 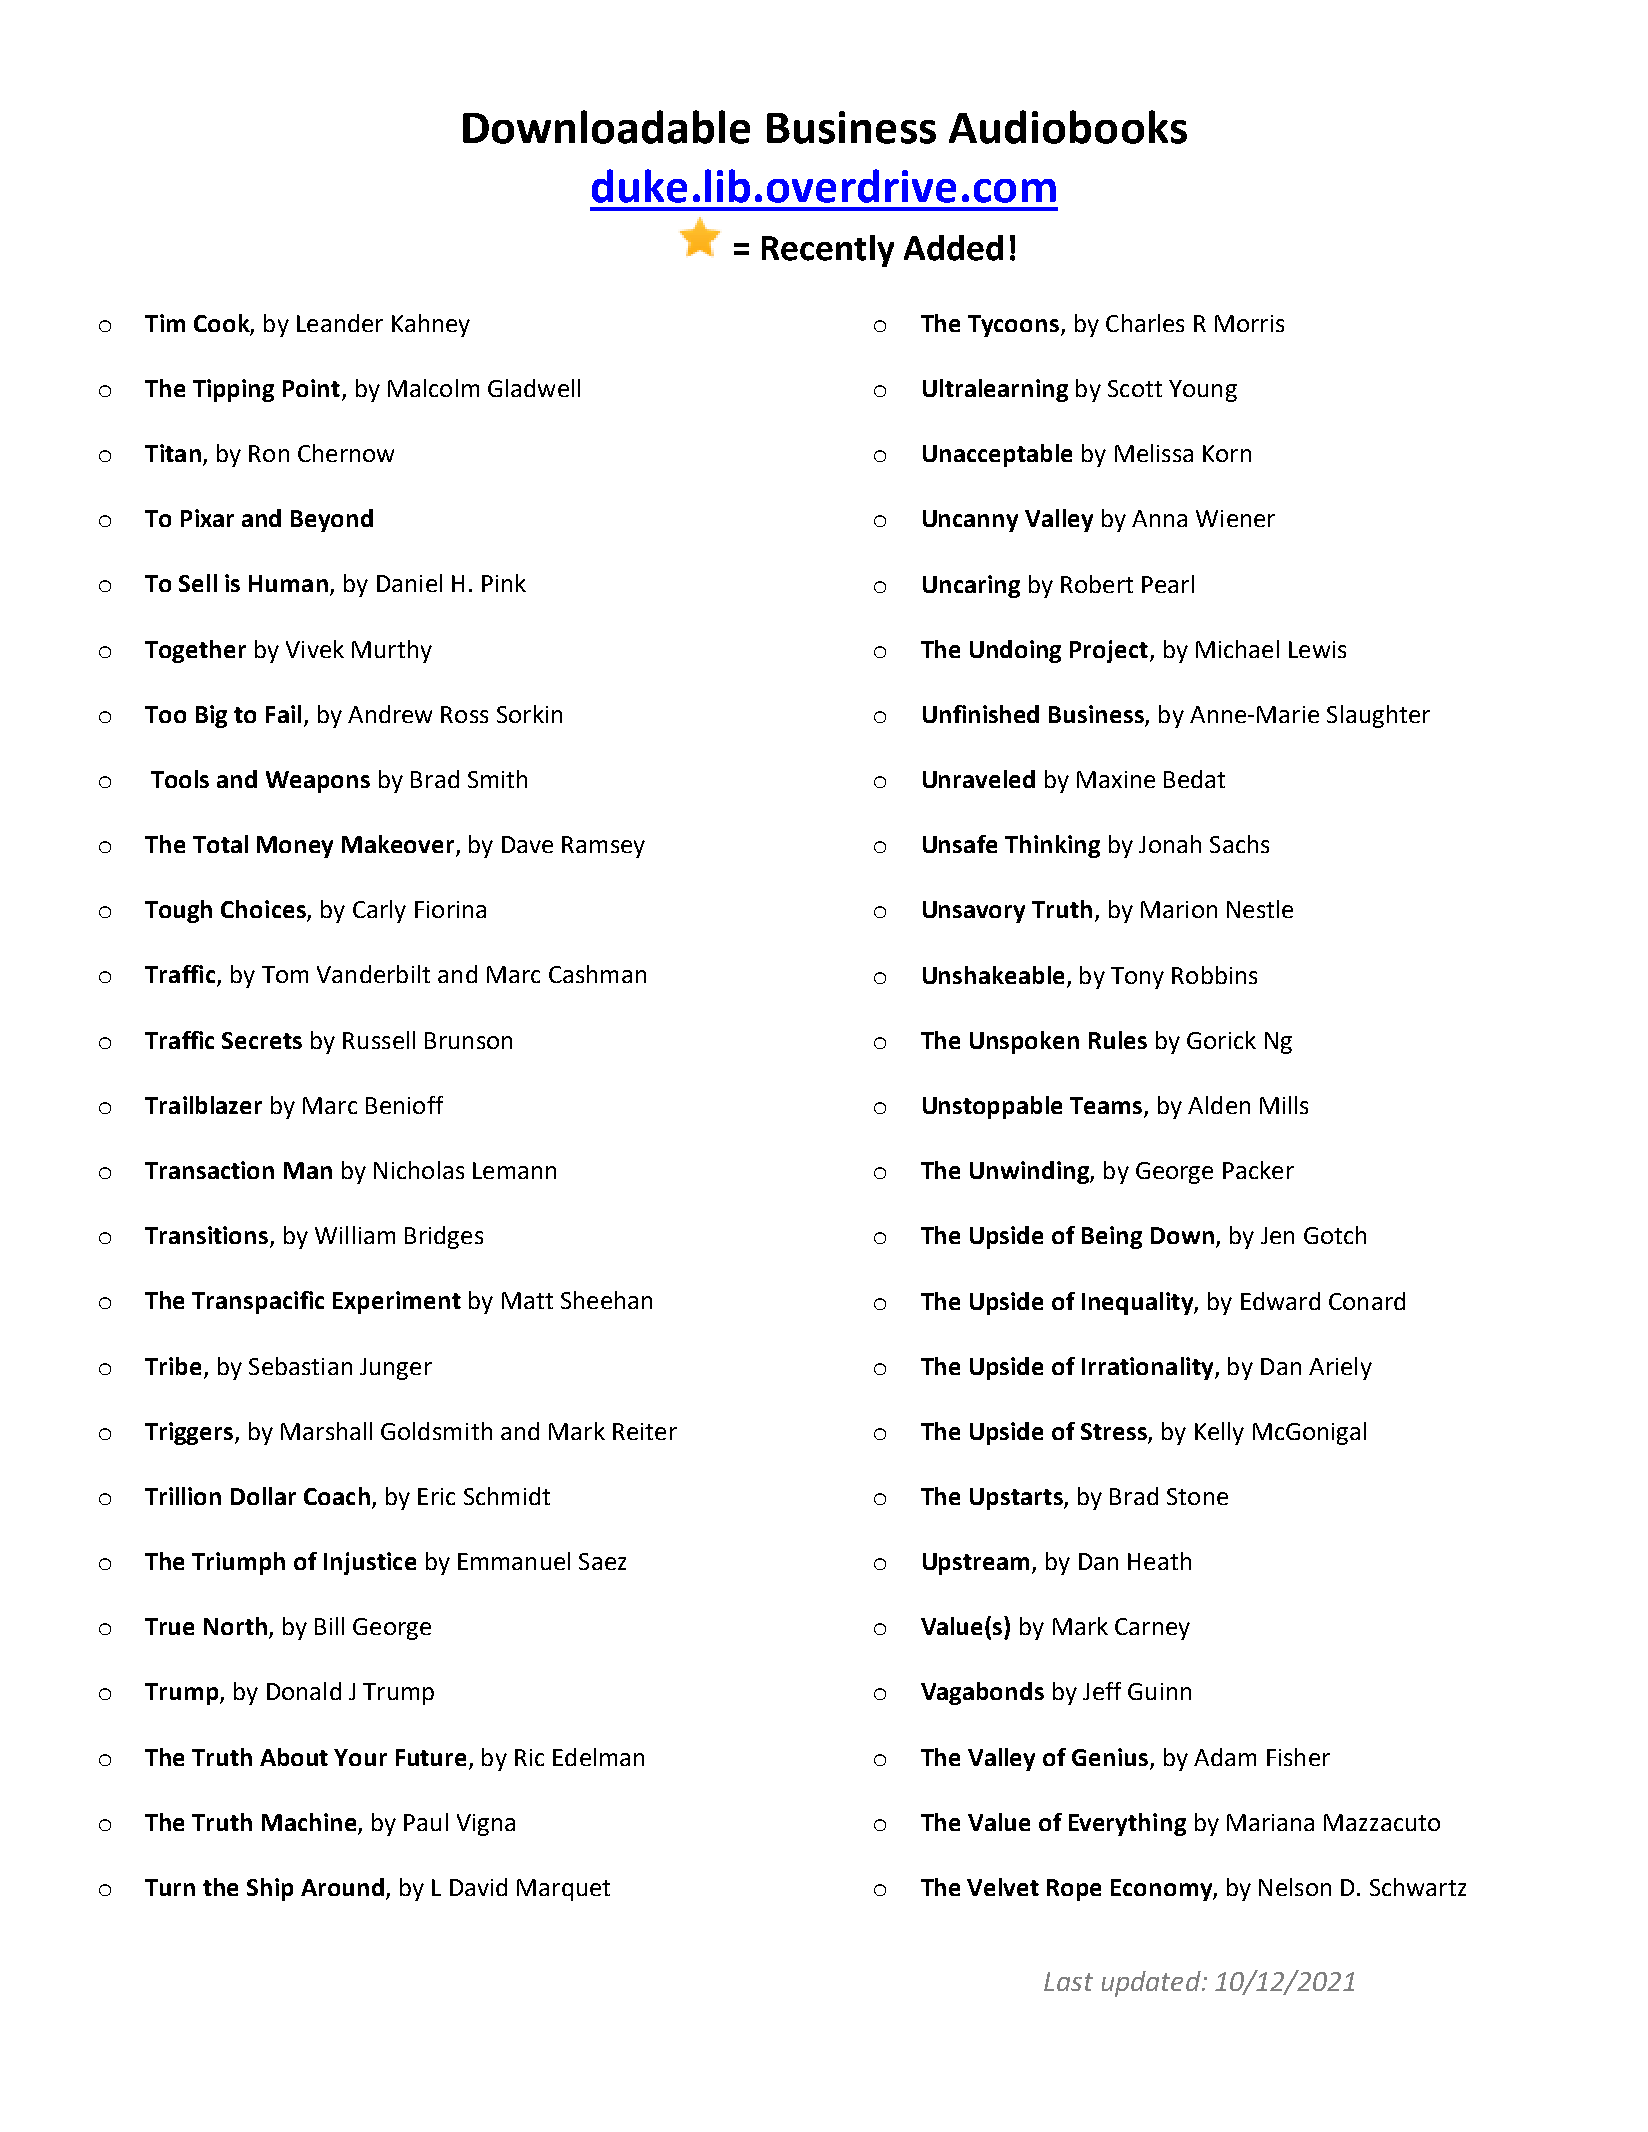 I want to click on Coach, so click(x=337, y=1496).
